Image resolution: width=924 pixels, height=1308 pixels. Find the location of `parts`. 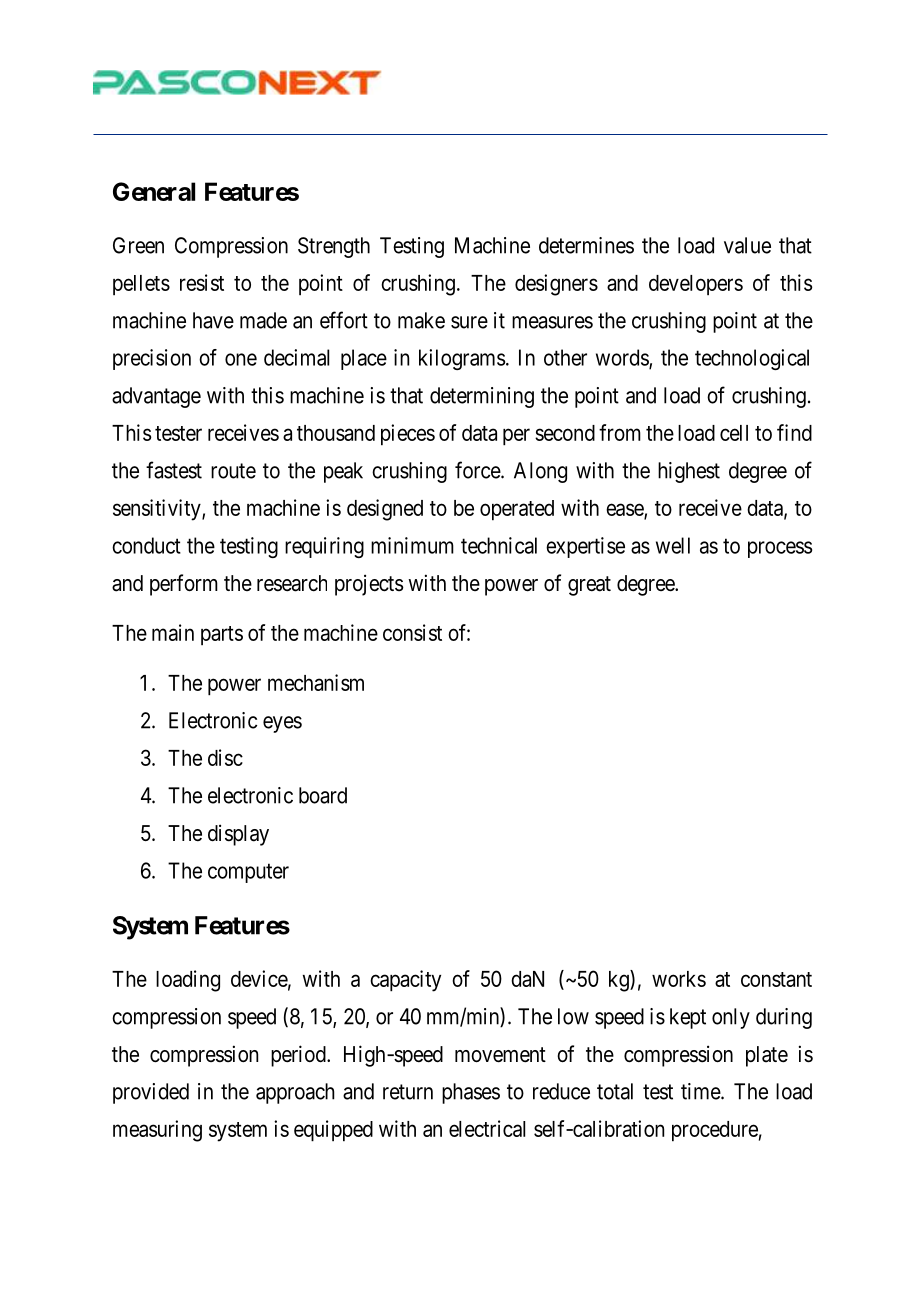

parts is located at coordinates (222, 635).
